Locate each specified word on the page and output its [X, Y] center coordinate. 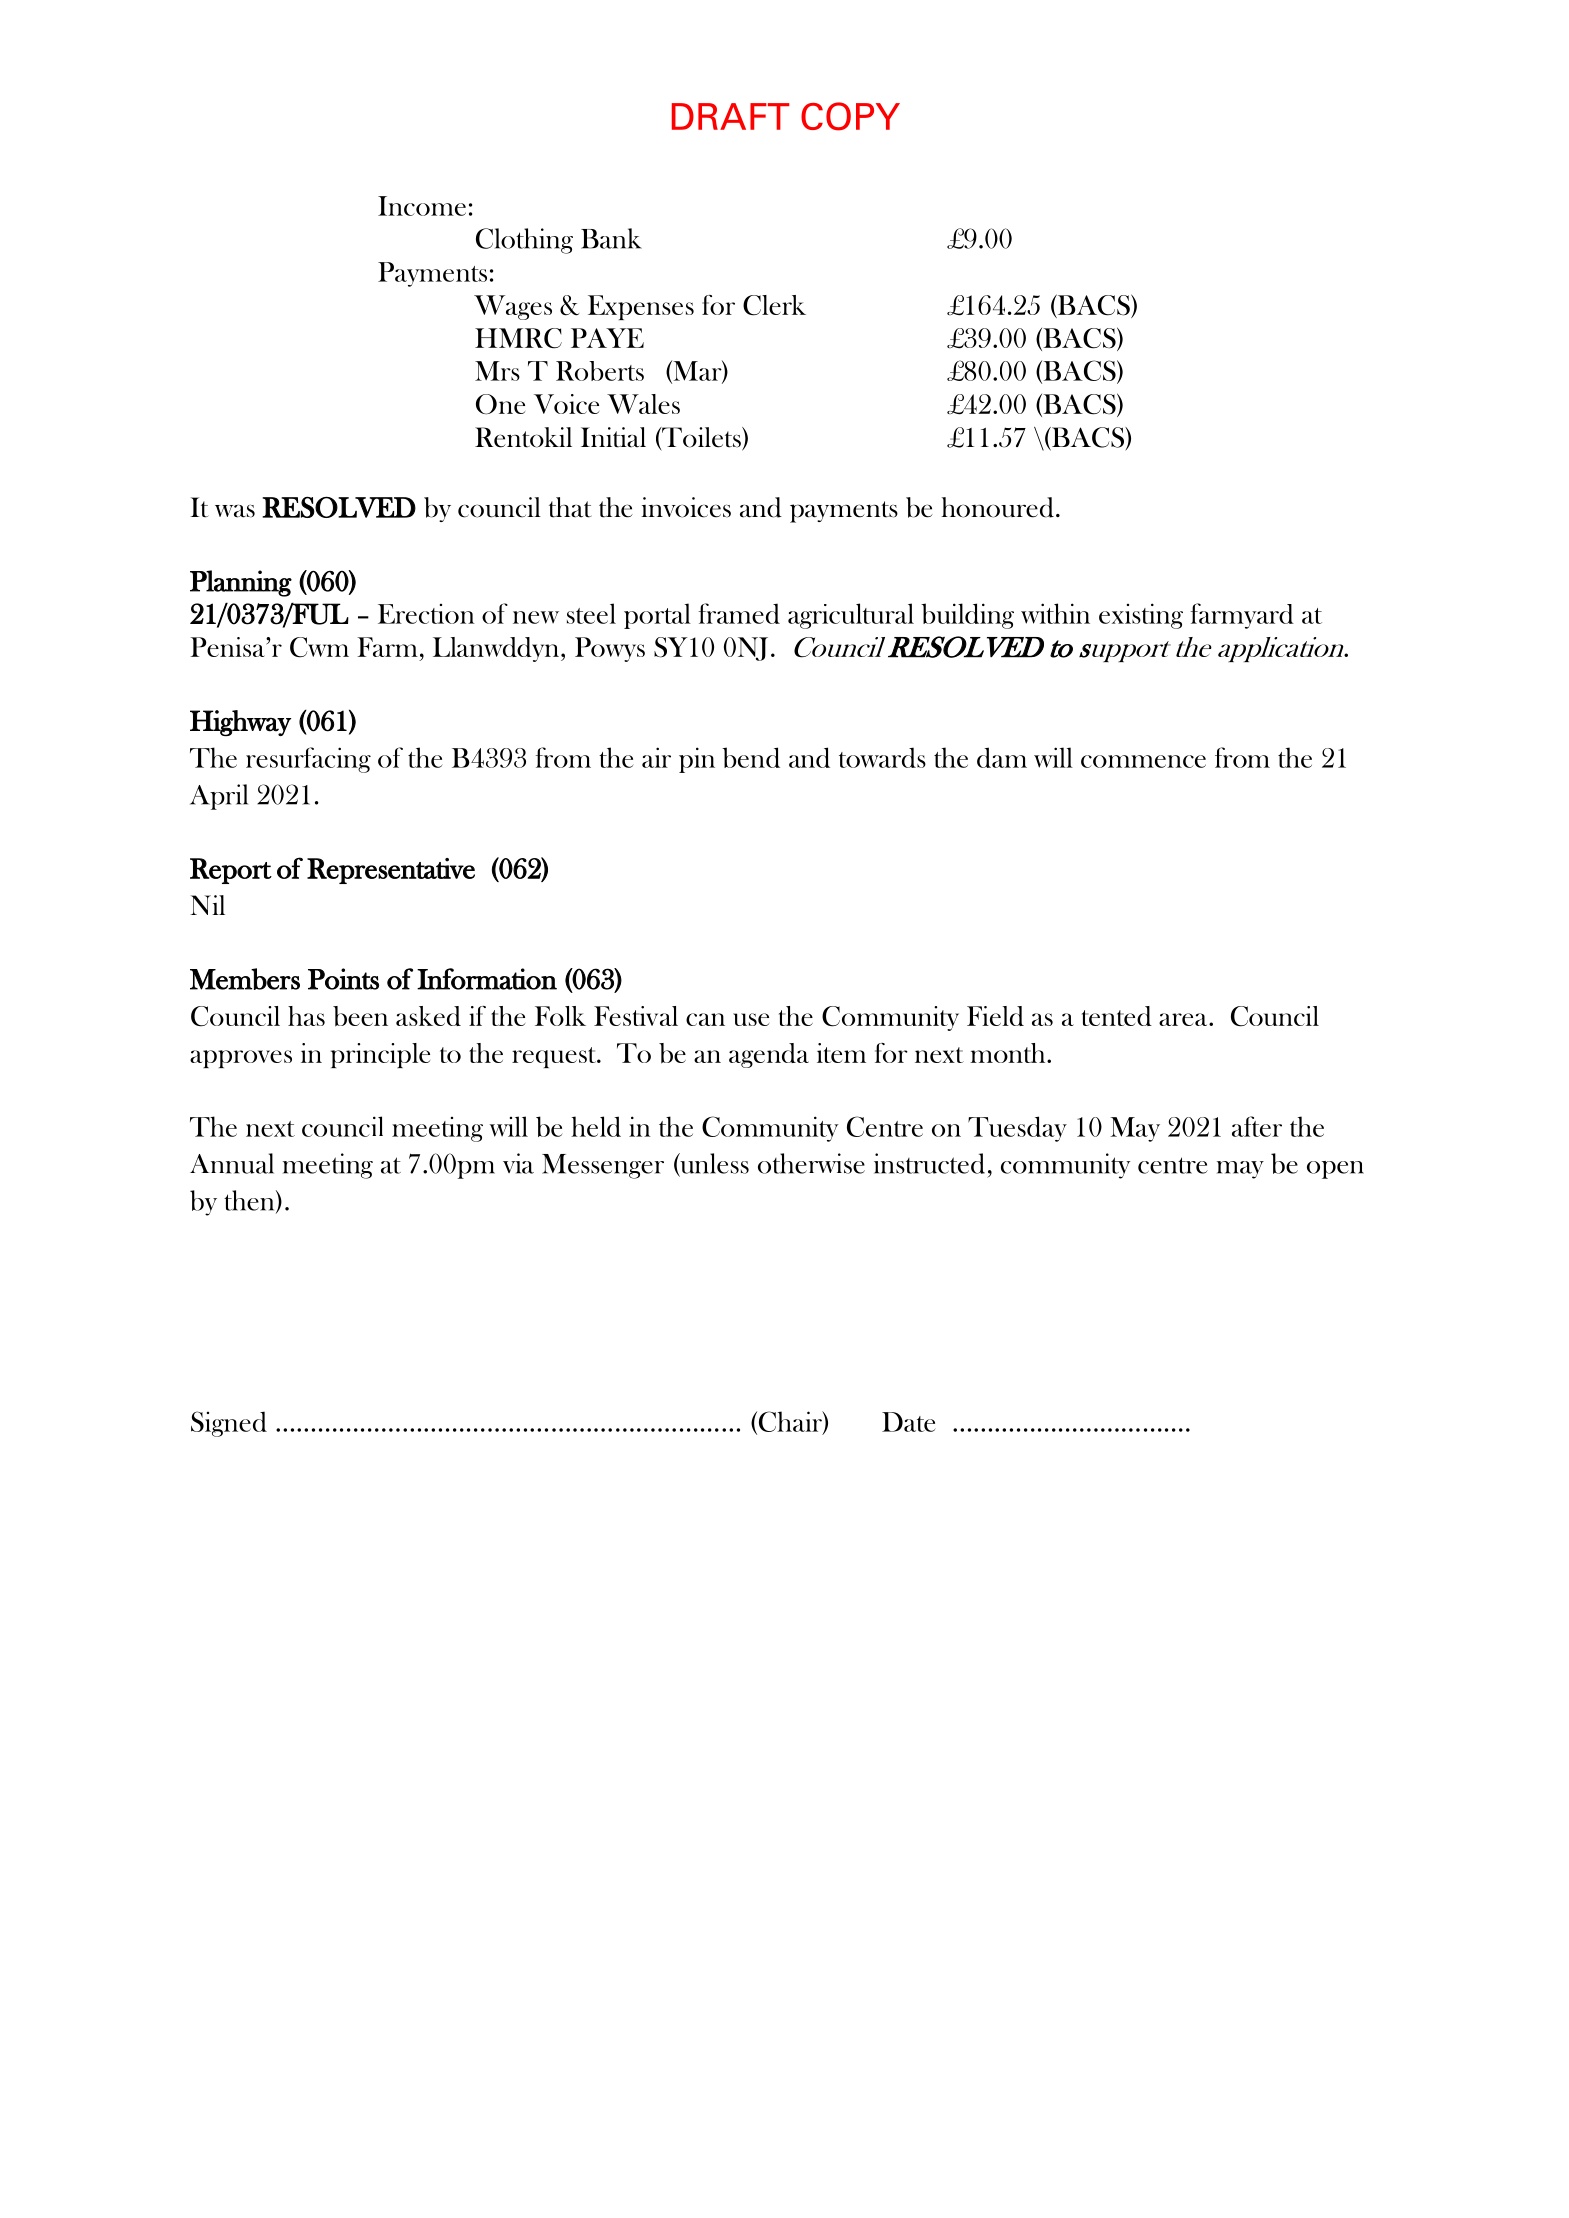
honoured [997, 507]
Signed [229, 1424]
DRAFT [730, 116]
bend [751, 757]
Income [422, 206]
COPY [850, 116]
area [1184, 1019]
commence [1143, 761]
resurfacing [308, 760]
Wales [643, 404]
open [1335, 1170]
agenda [769, 1055]
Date [909, 1422]
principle [380, 1055]
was [235, 511]
